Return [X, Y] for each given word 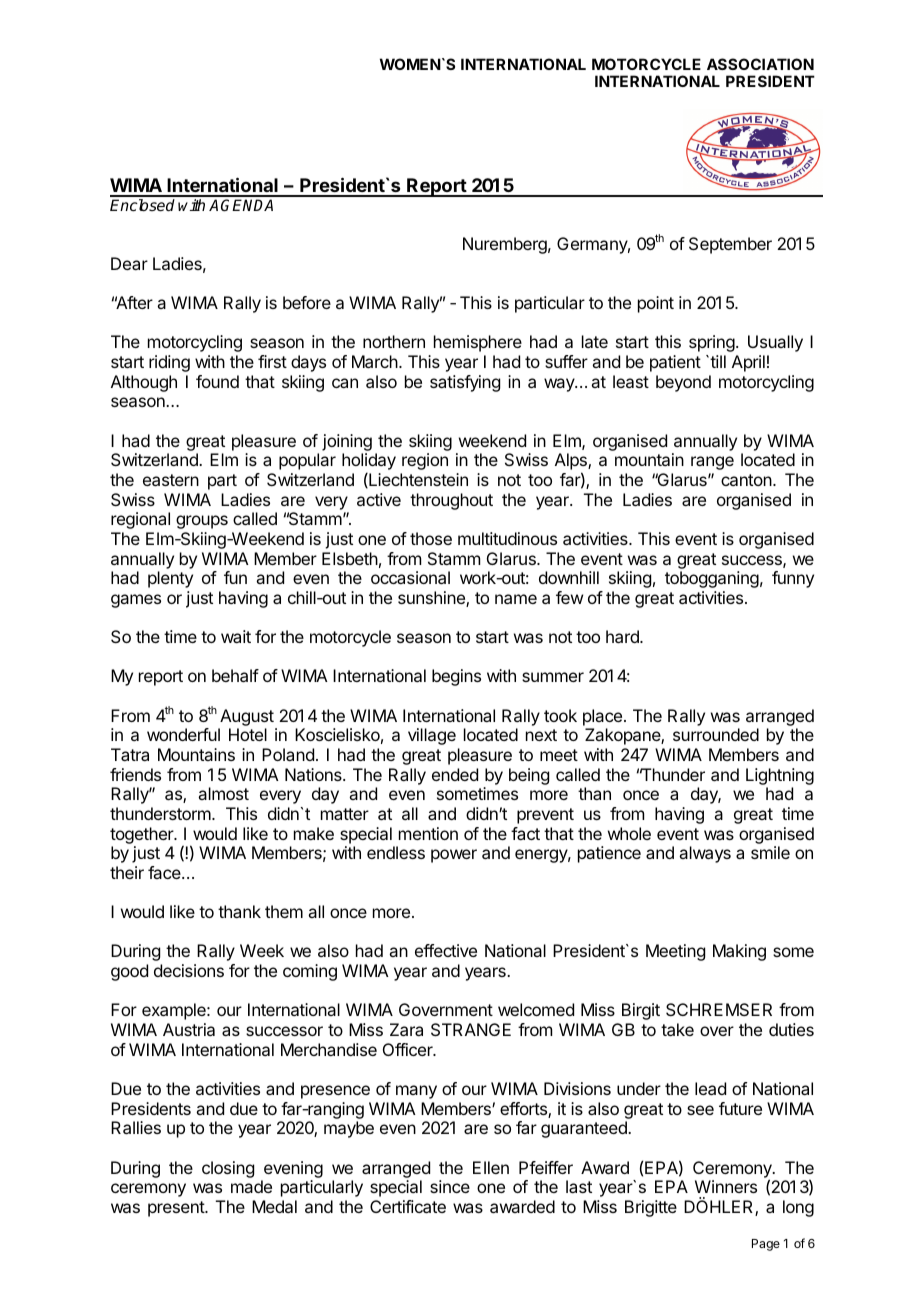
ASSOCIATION [760, 64]
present [177, 1209]
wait [236, 636]
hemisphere [478, 343]
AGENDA [241, 205]
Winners [726, 1186]
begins [456, 677]
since [450, 1186]
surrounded [716, 734]
